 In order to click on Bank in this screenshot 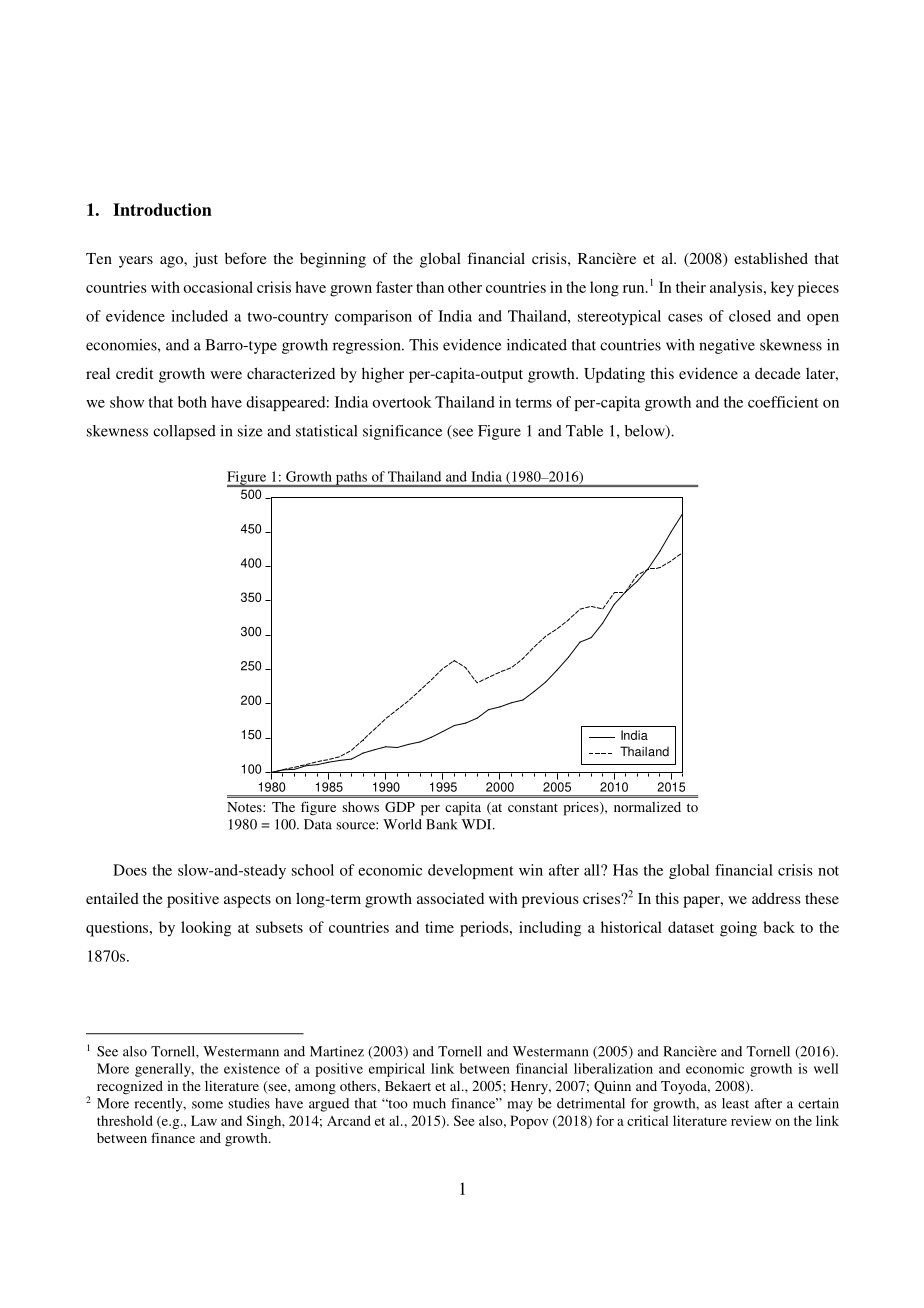, I will do `click(442, 824)`.
